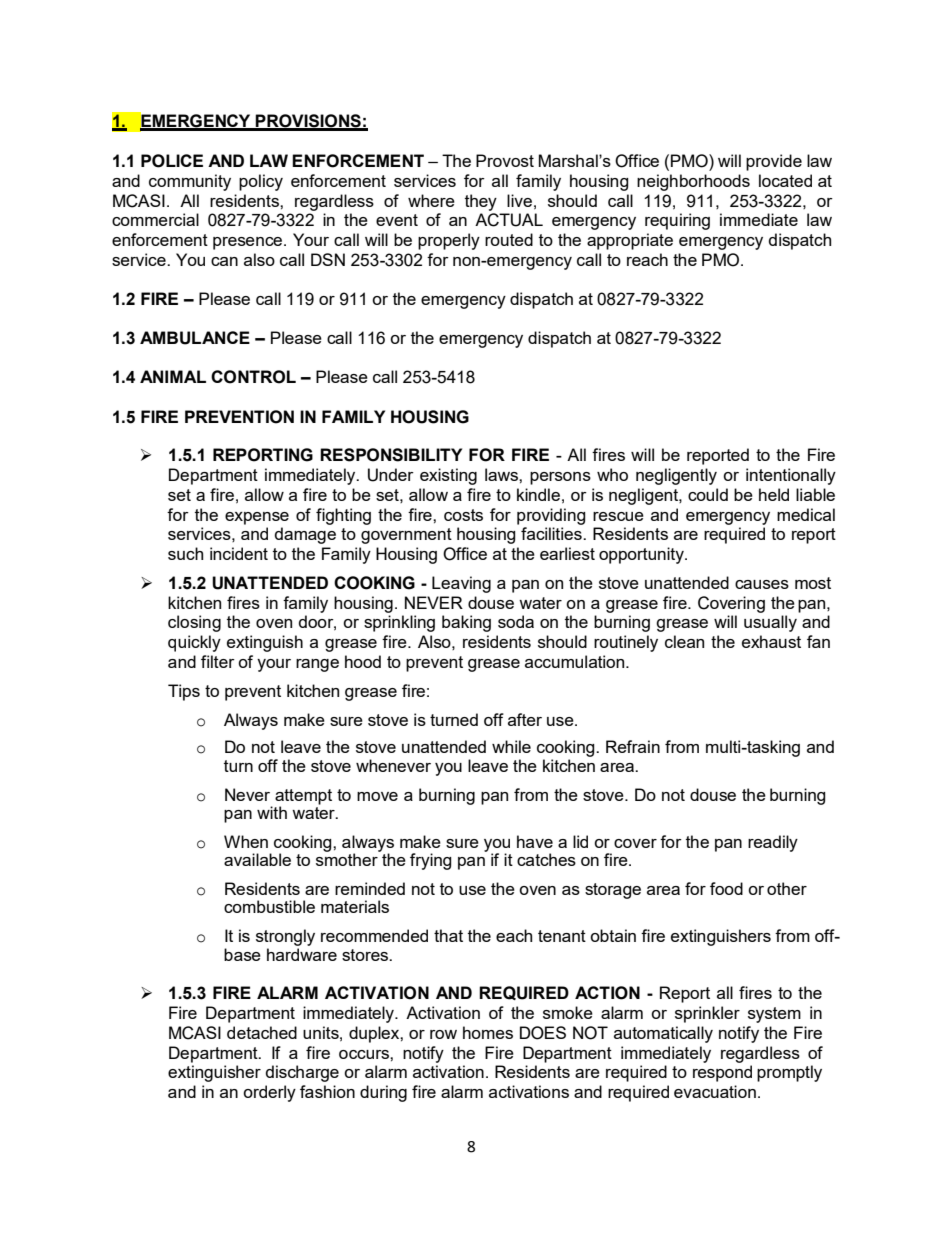  Describe the element at coordinates (262, 1032) in the screenshot. I see `detached` at that location.
